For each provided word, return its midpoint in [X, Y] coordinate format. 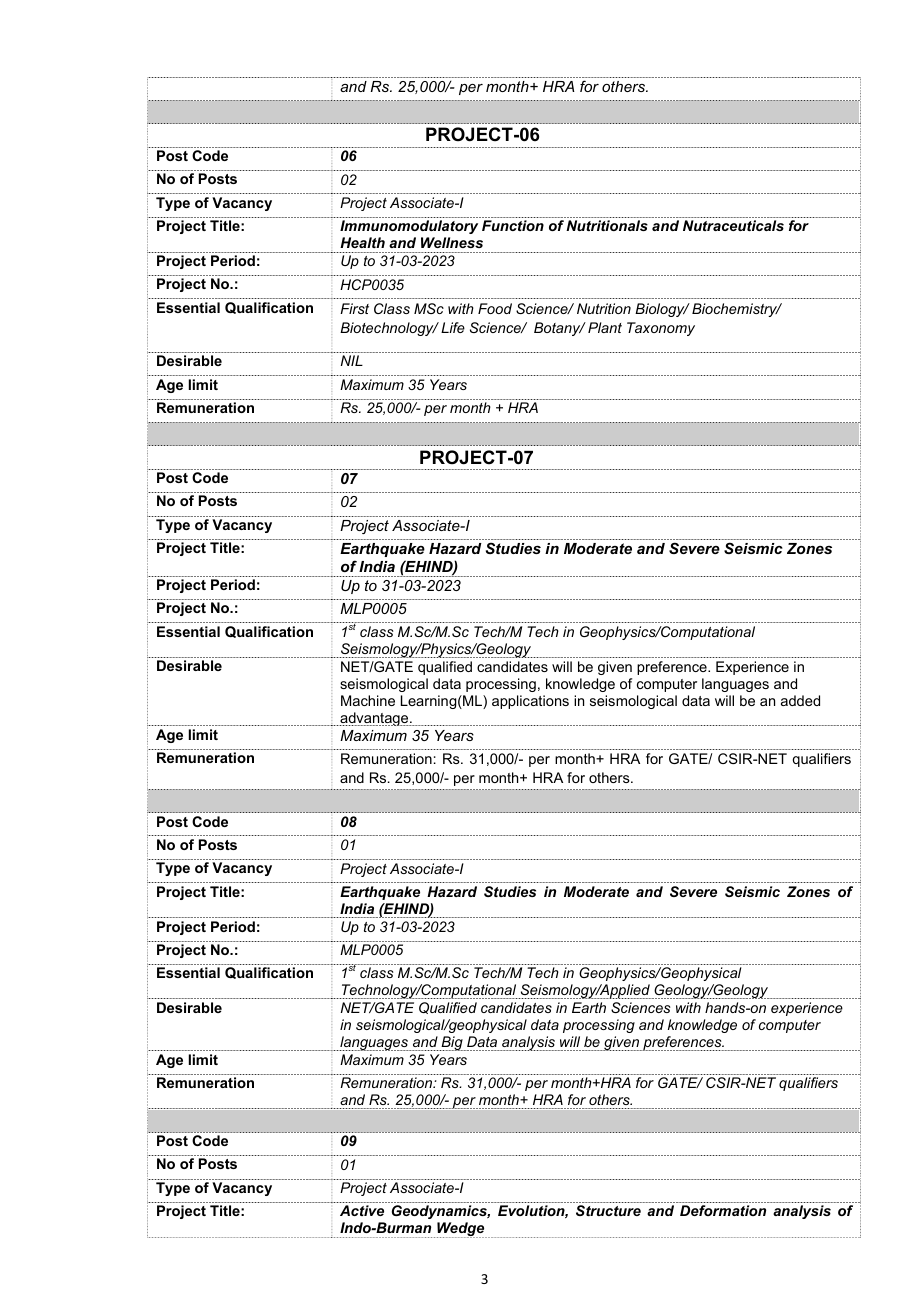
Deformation [723, 1210]
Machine [368, 700]
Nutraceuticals [733, 225]
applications [530, 702]
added [800, 700]
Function [513, 225]
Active [362, 1210]
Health [362, 242]
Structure [608, 1210]
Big [452, 1043]
